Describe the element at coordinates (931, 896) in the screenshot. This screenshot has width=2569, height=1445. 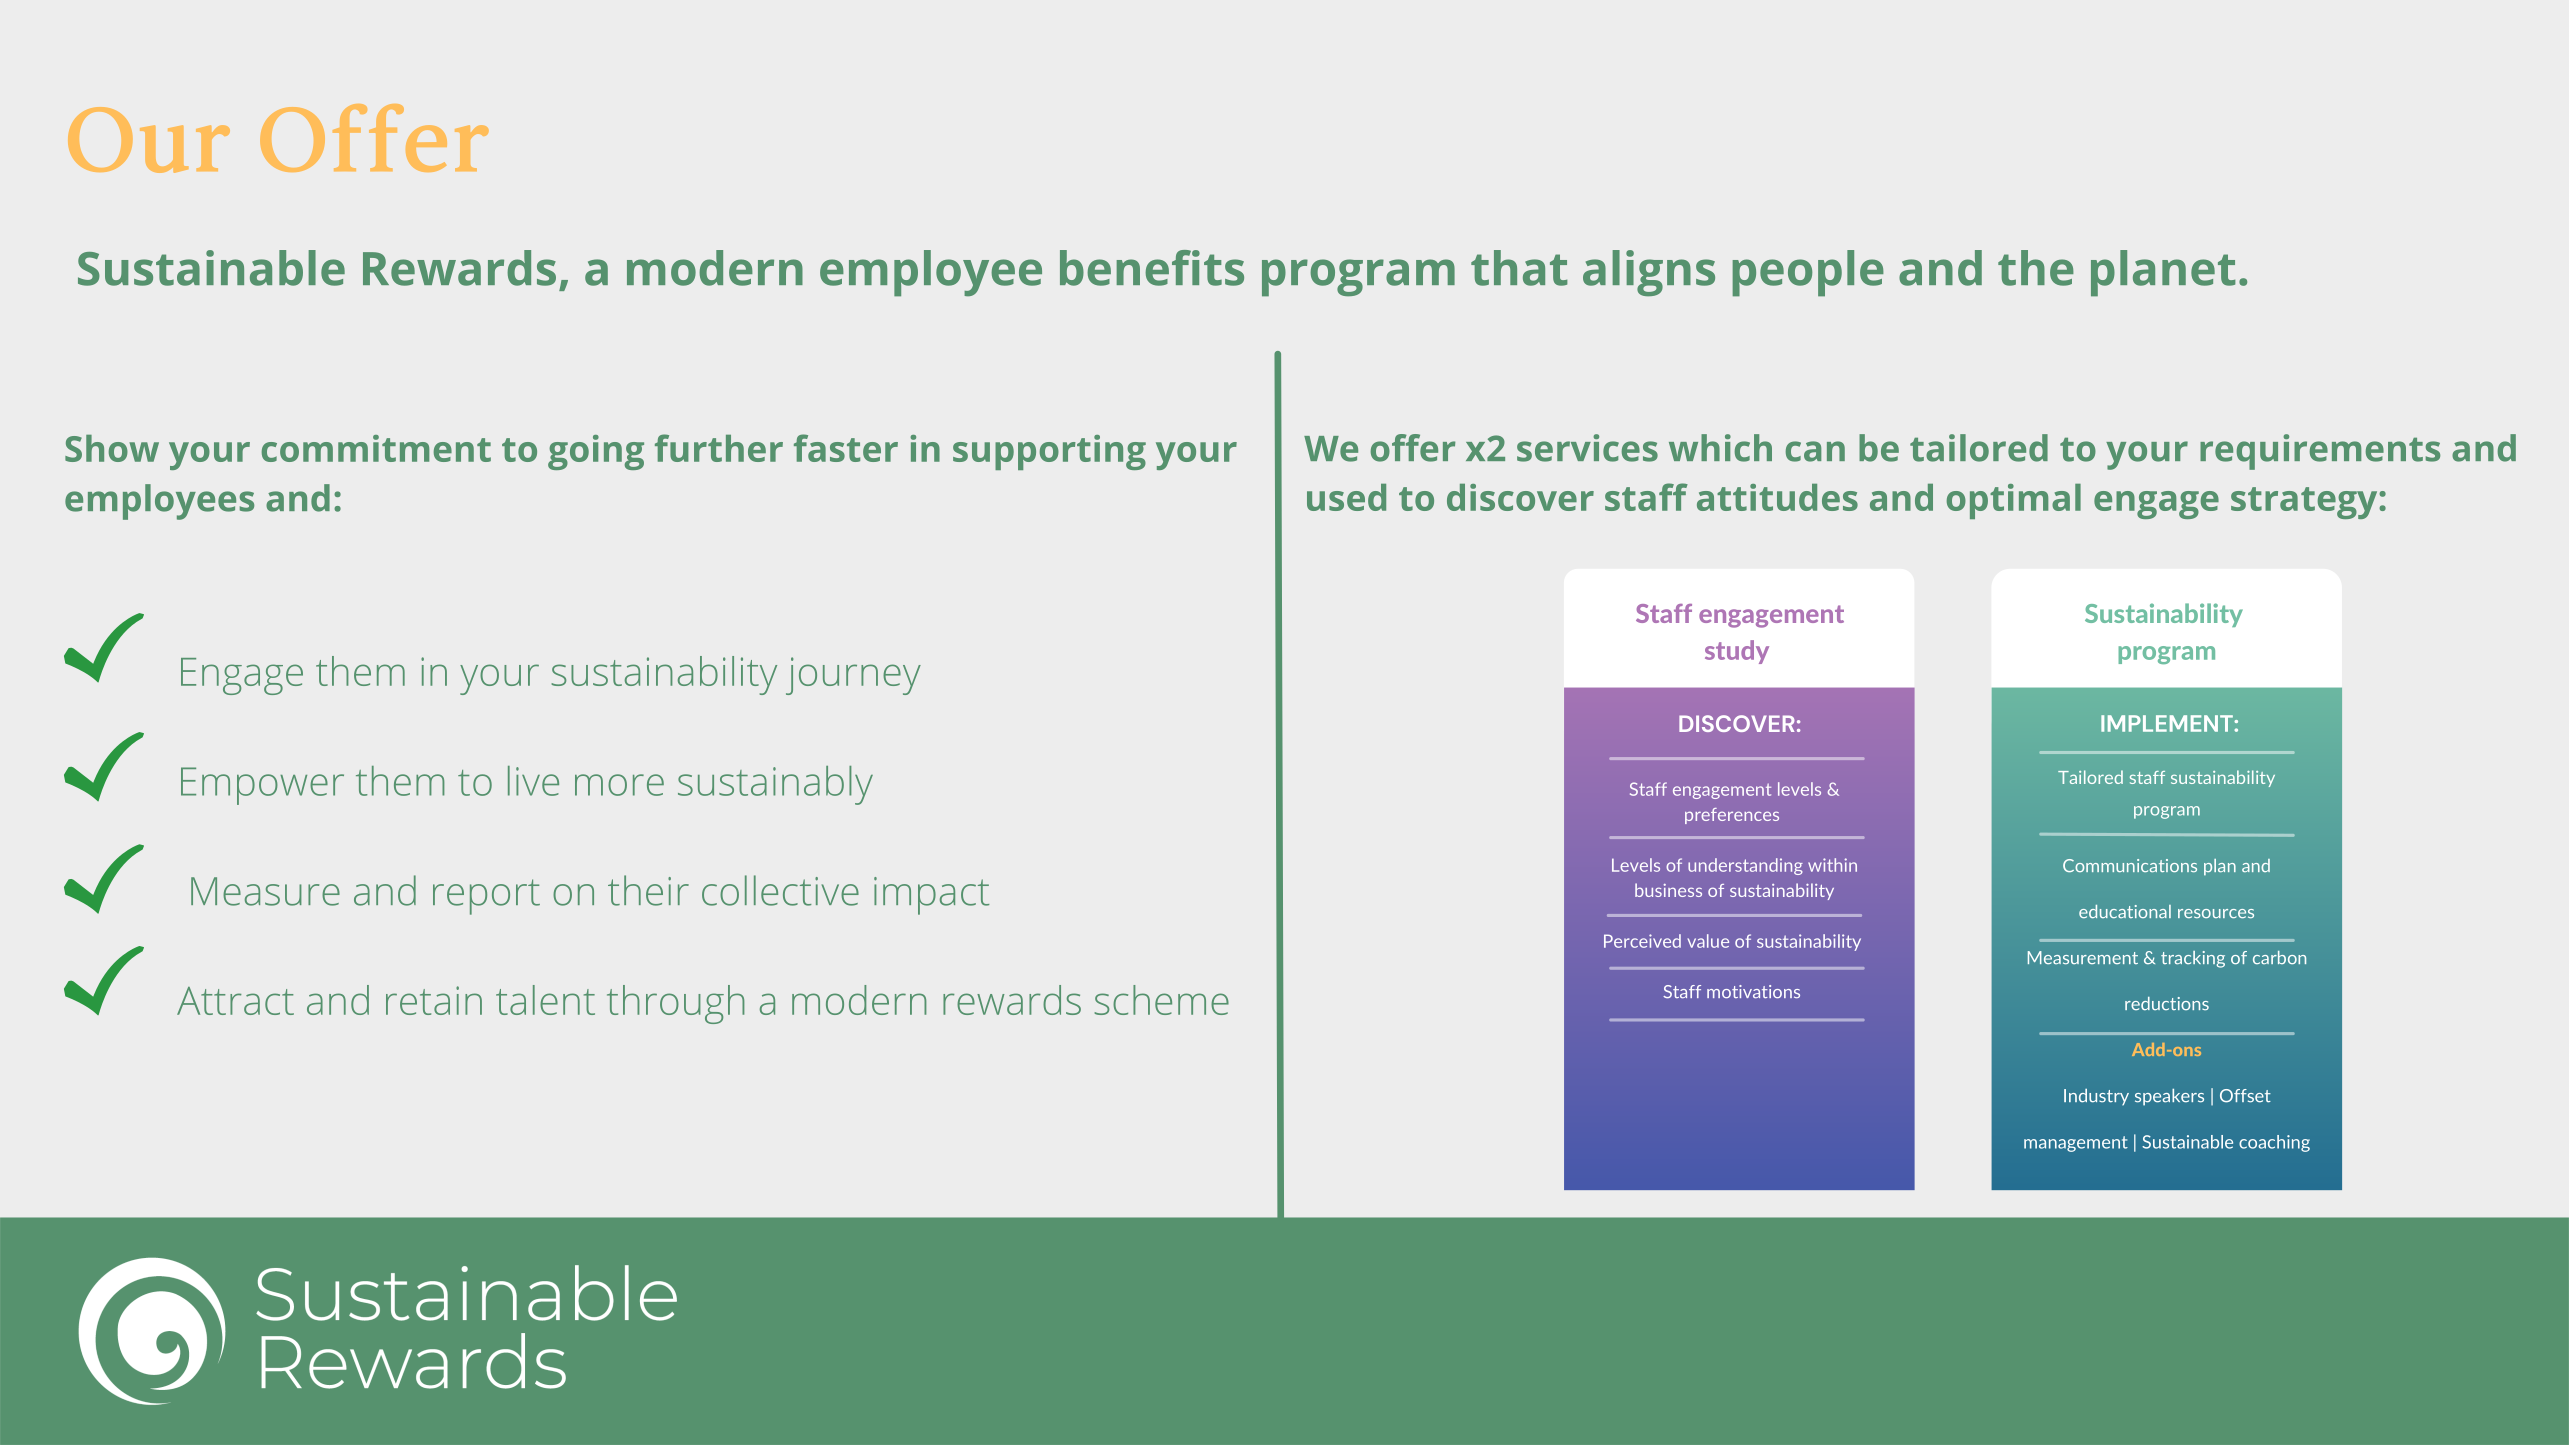
I see `impact` at that location.
